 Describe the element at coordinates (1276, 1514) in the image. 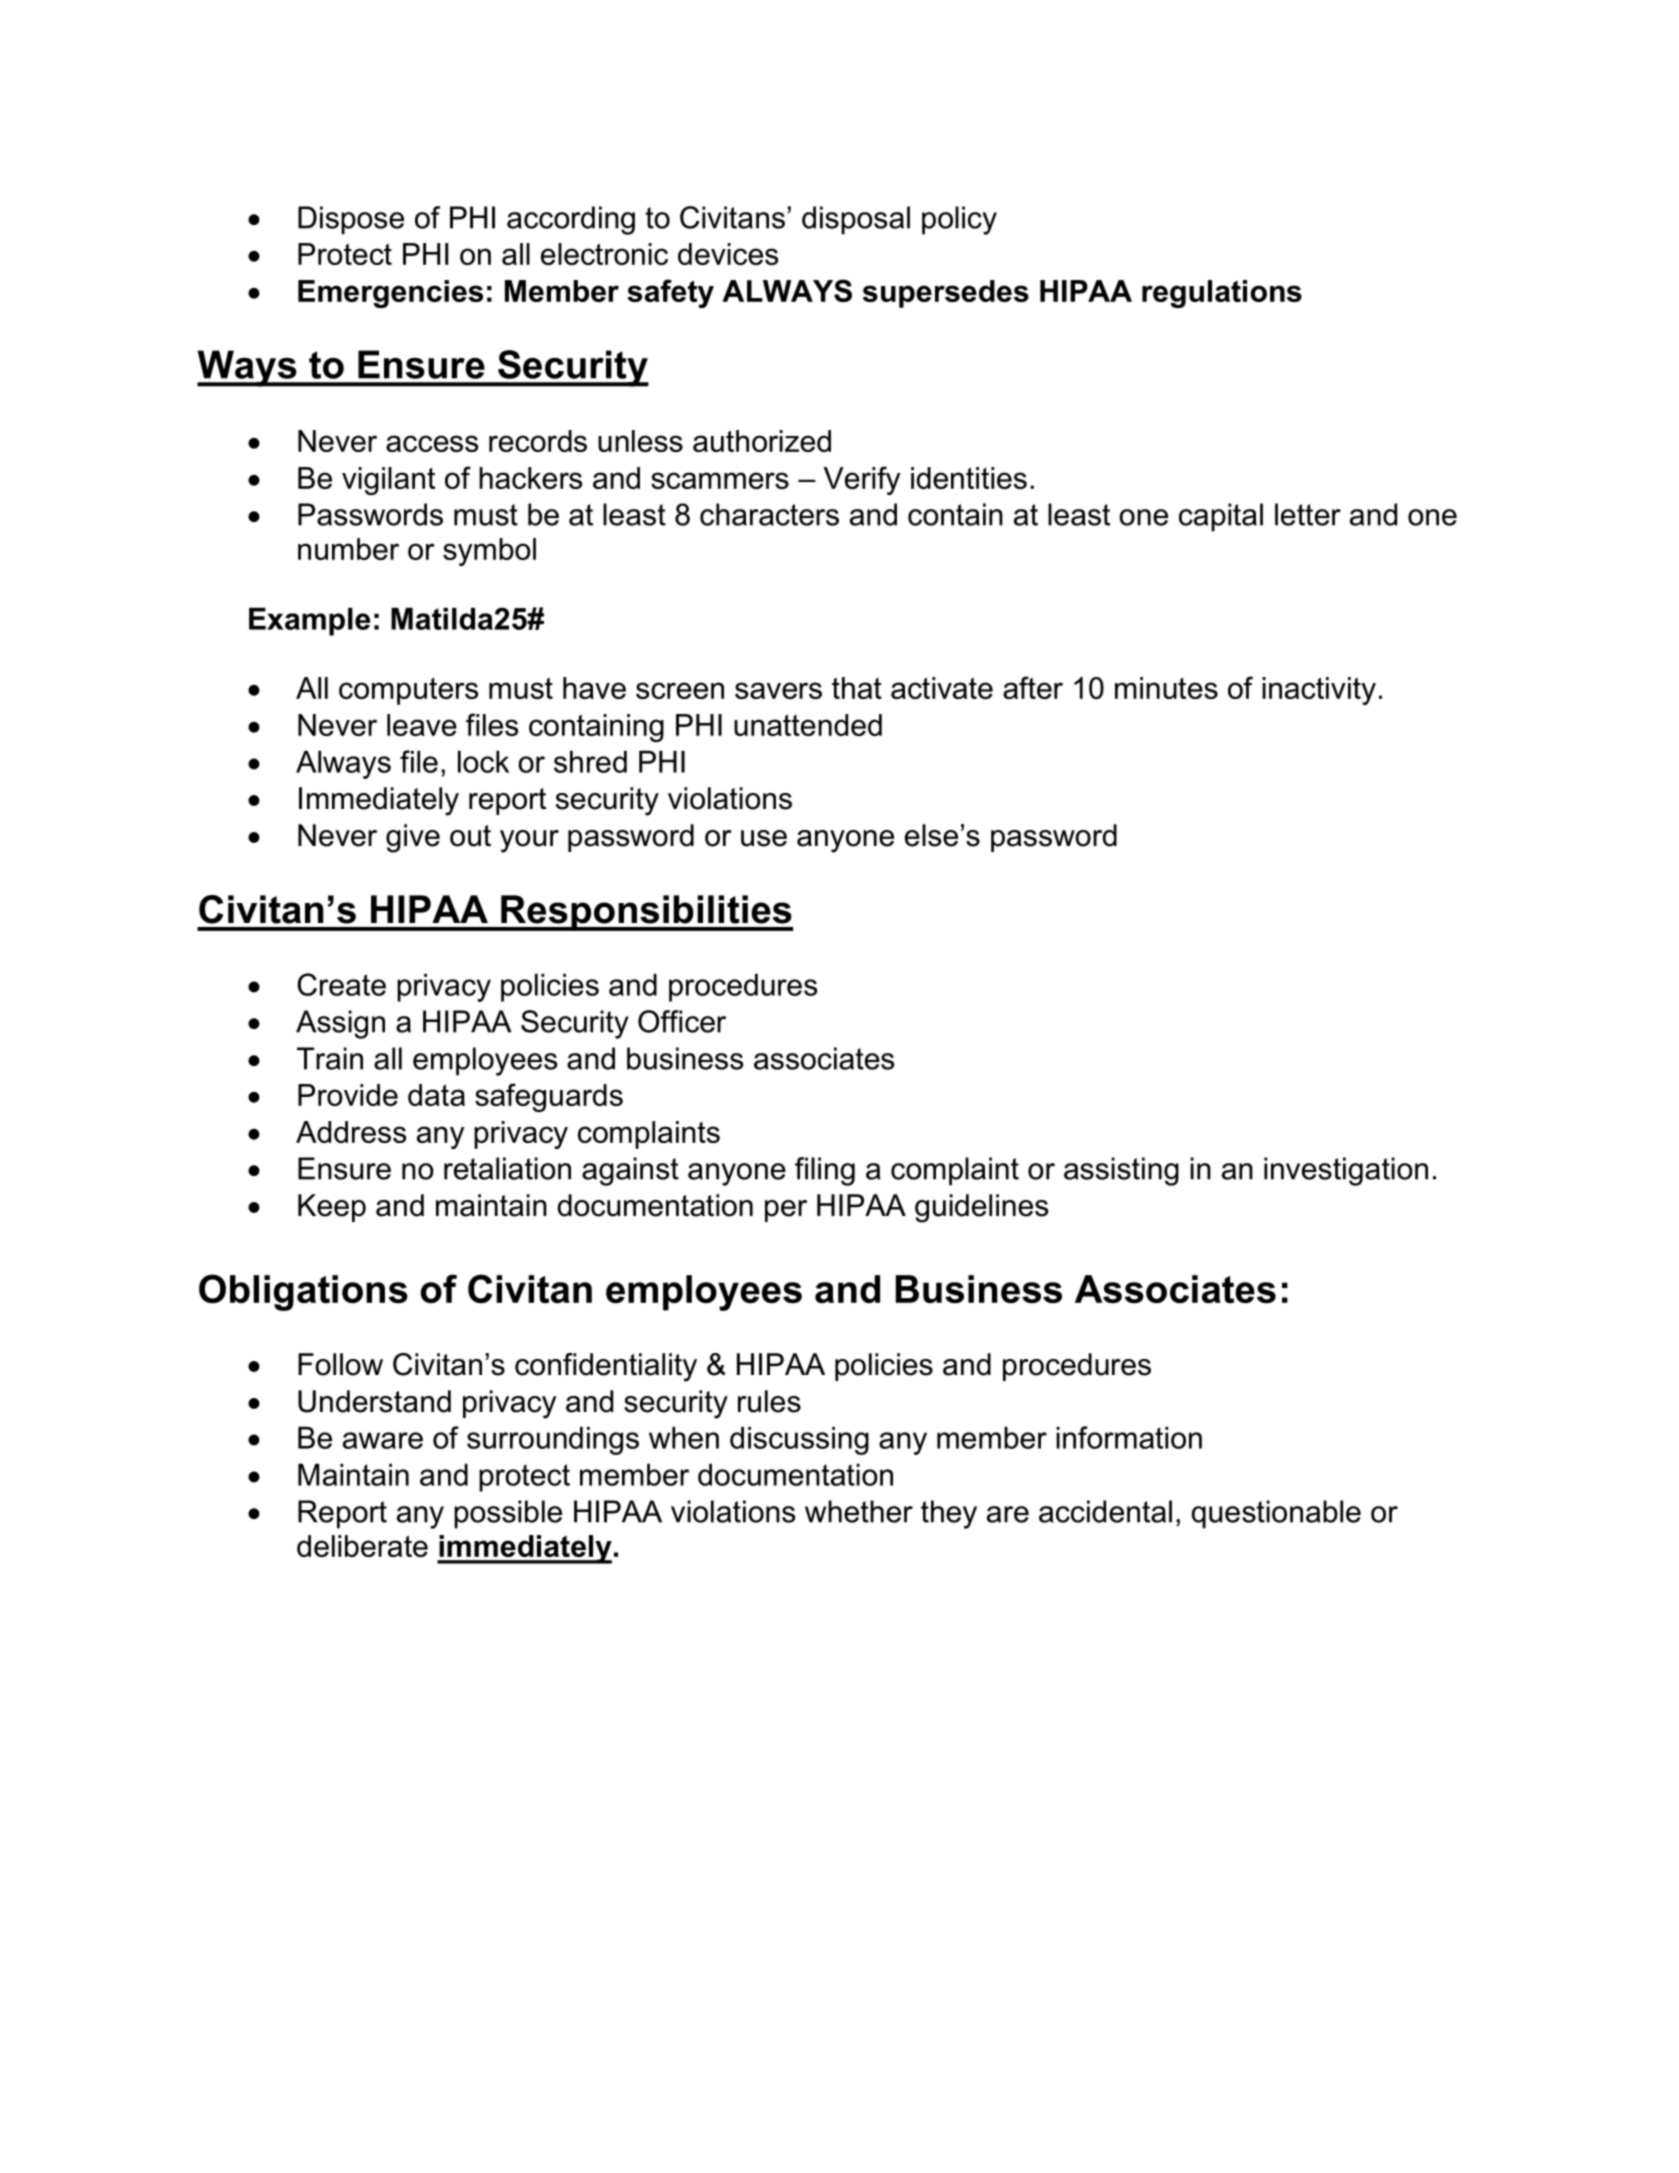

I see `questionable` at that location.
